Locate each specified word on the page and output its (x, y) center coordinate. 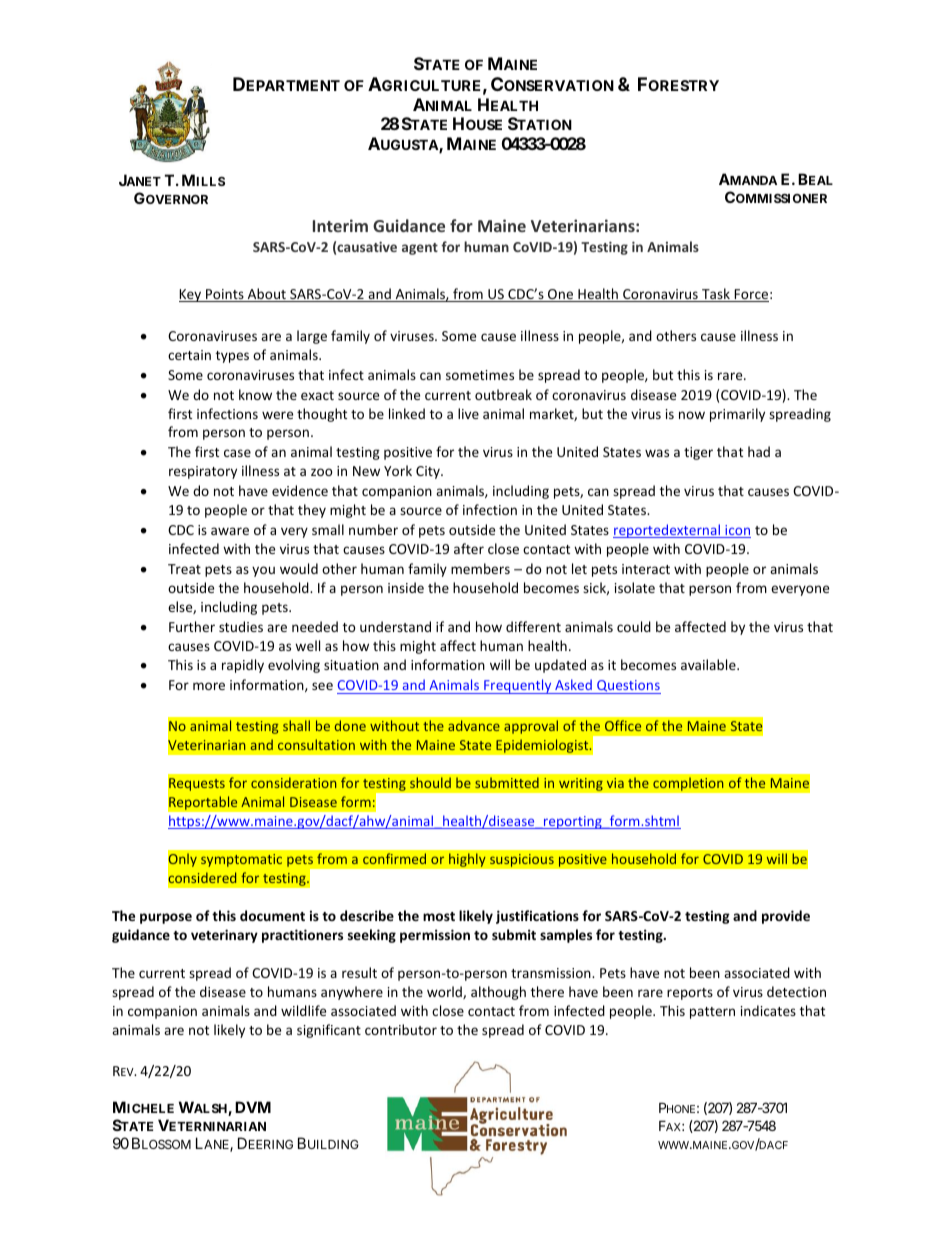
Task (716, 295)
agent (420, 249)
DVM (253, 1107)
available (709, 664)
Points (225, 295)
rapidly (243, 666)
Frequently (518, 686)
